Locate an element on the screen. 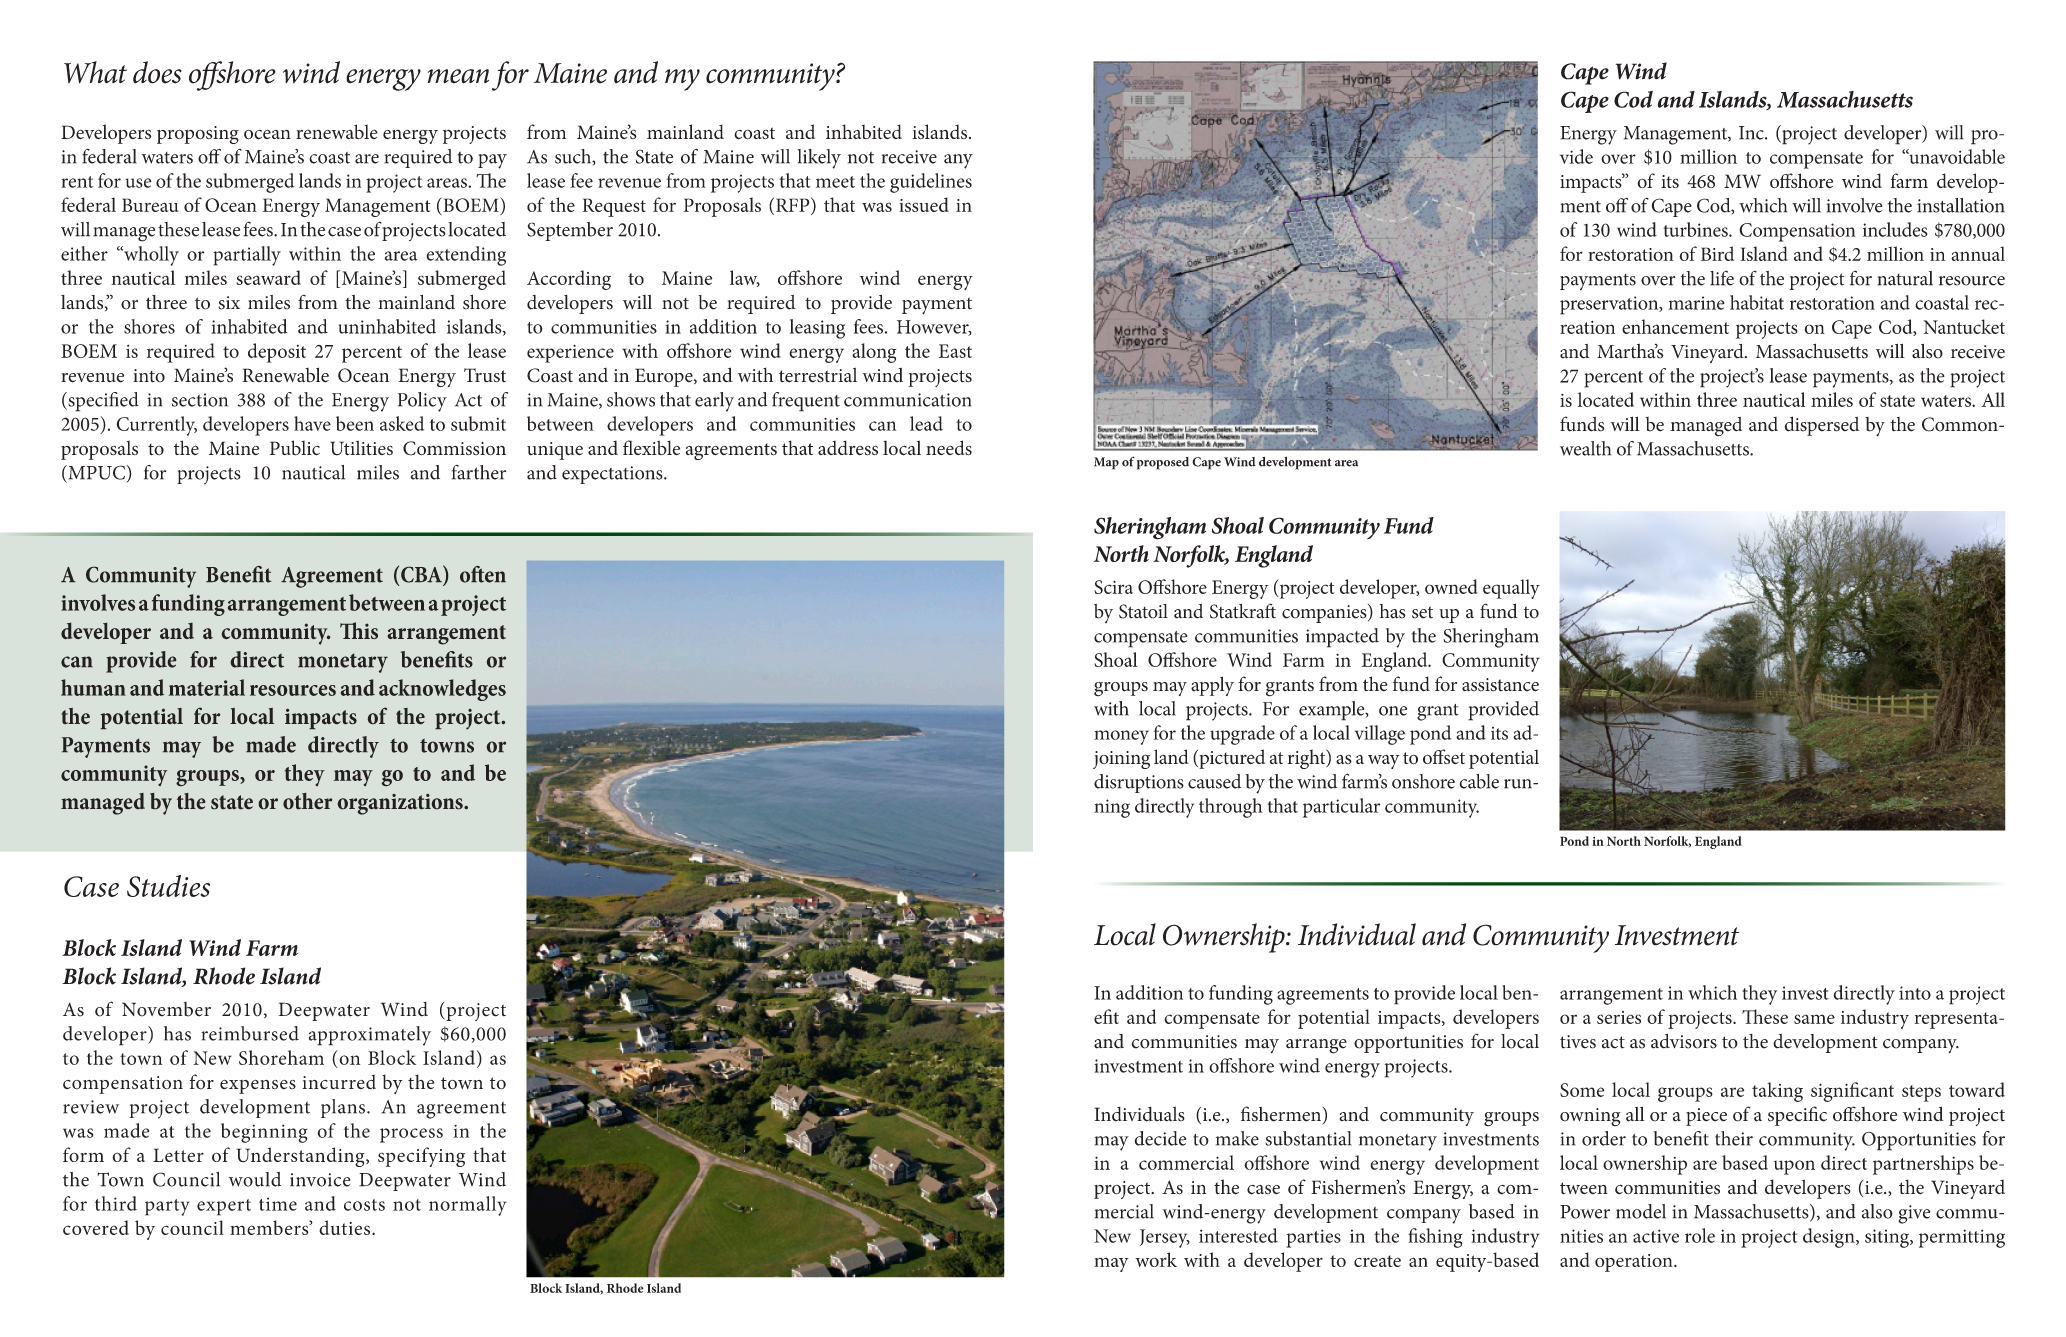 The image size is (2066, 1337). material is located at coordinates (207, 687).
